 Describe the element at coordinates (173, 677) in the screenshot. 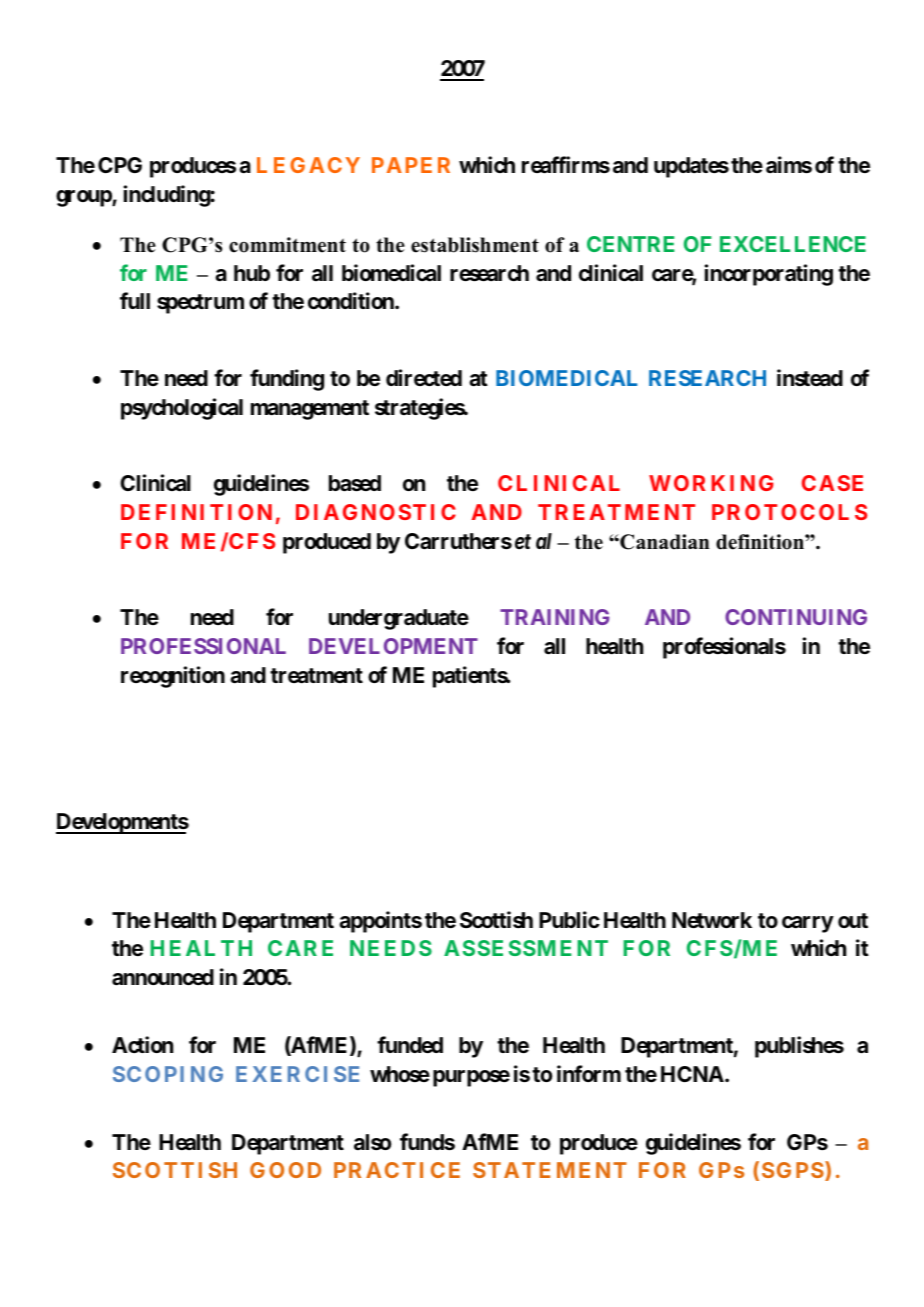

I see `recognition` at that location.
